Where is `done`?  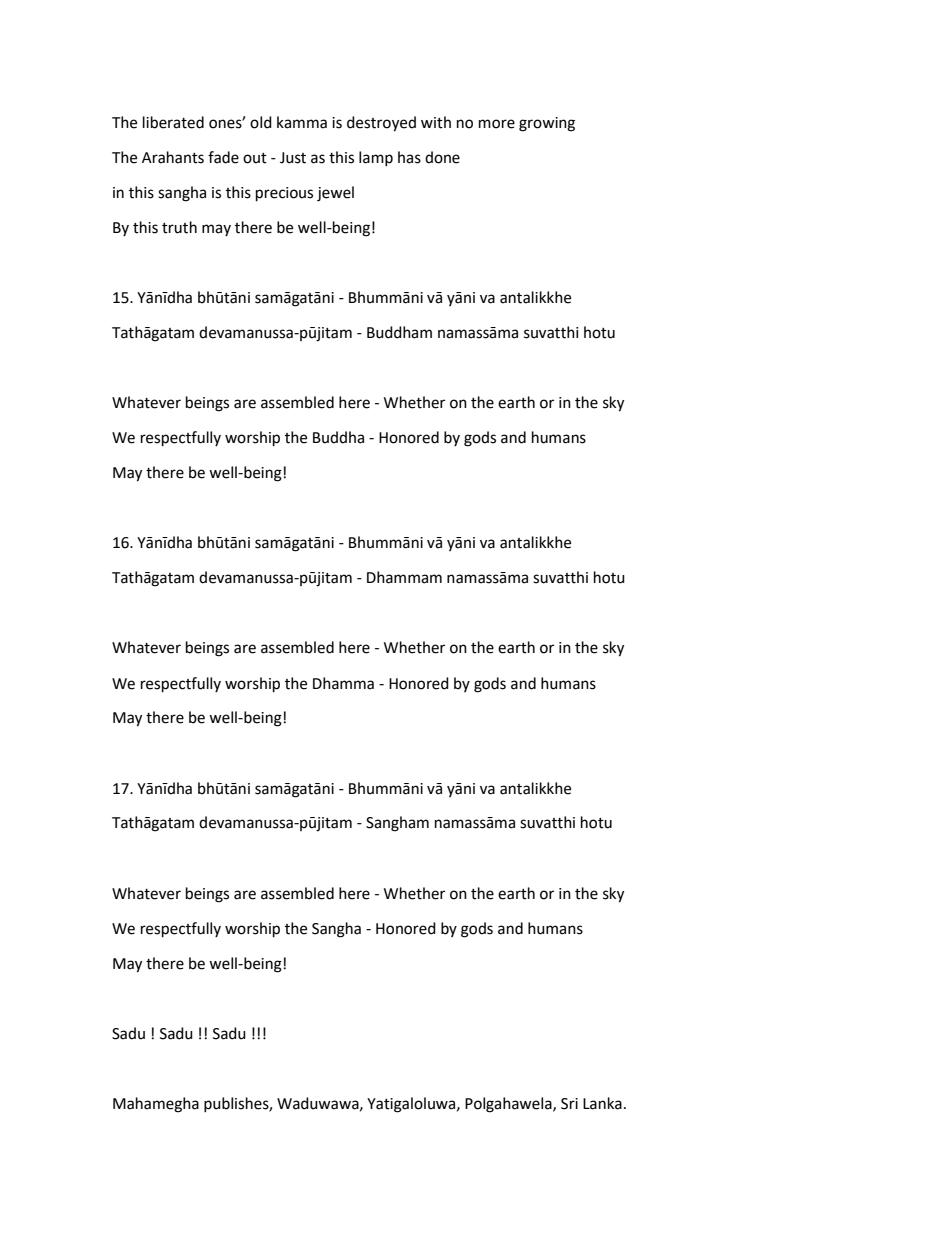 done is located at coordinates (442, 157).
